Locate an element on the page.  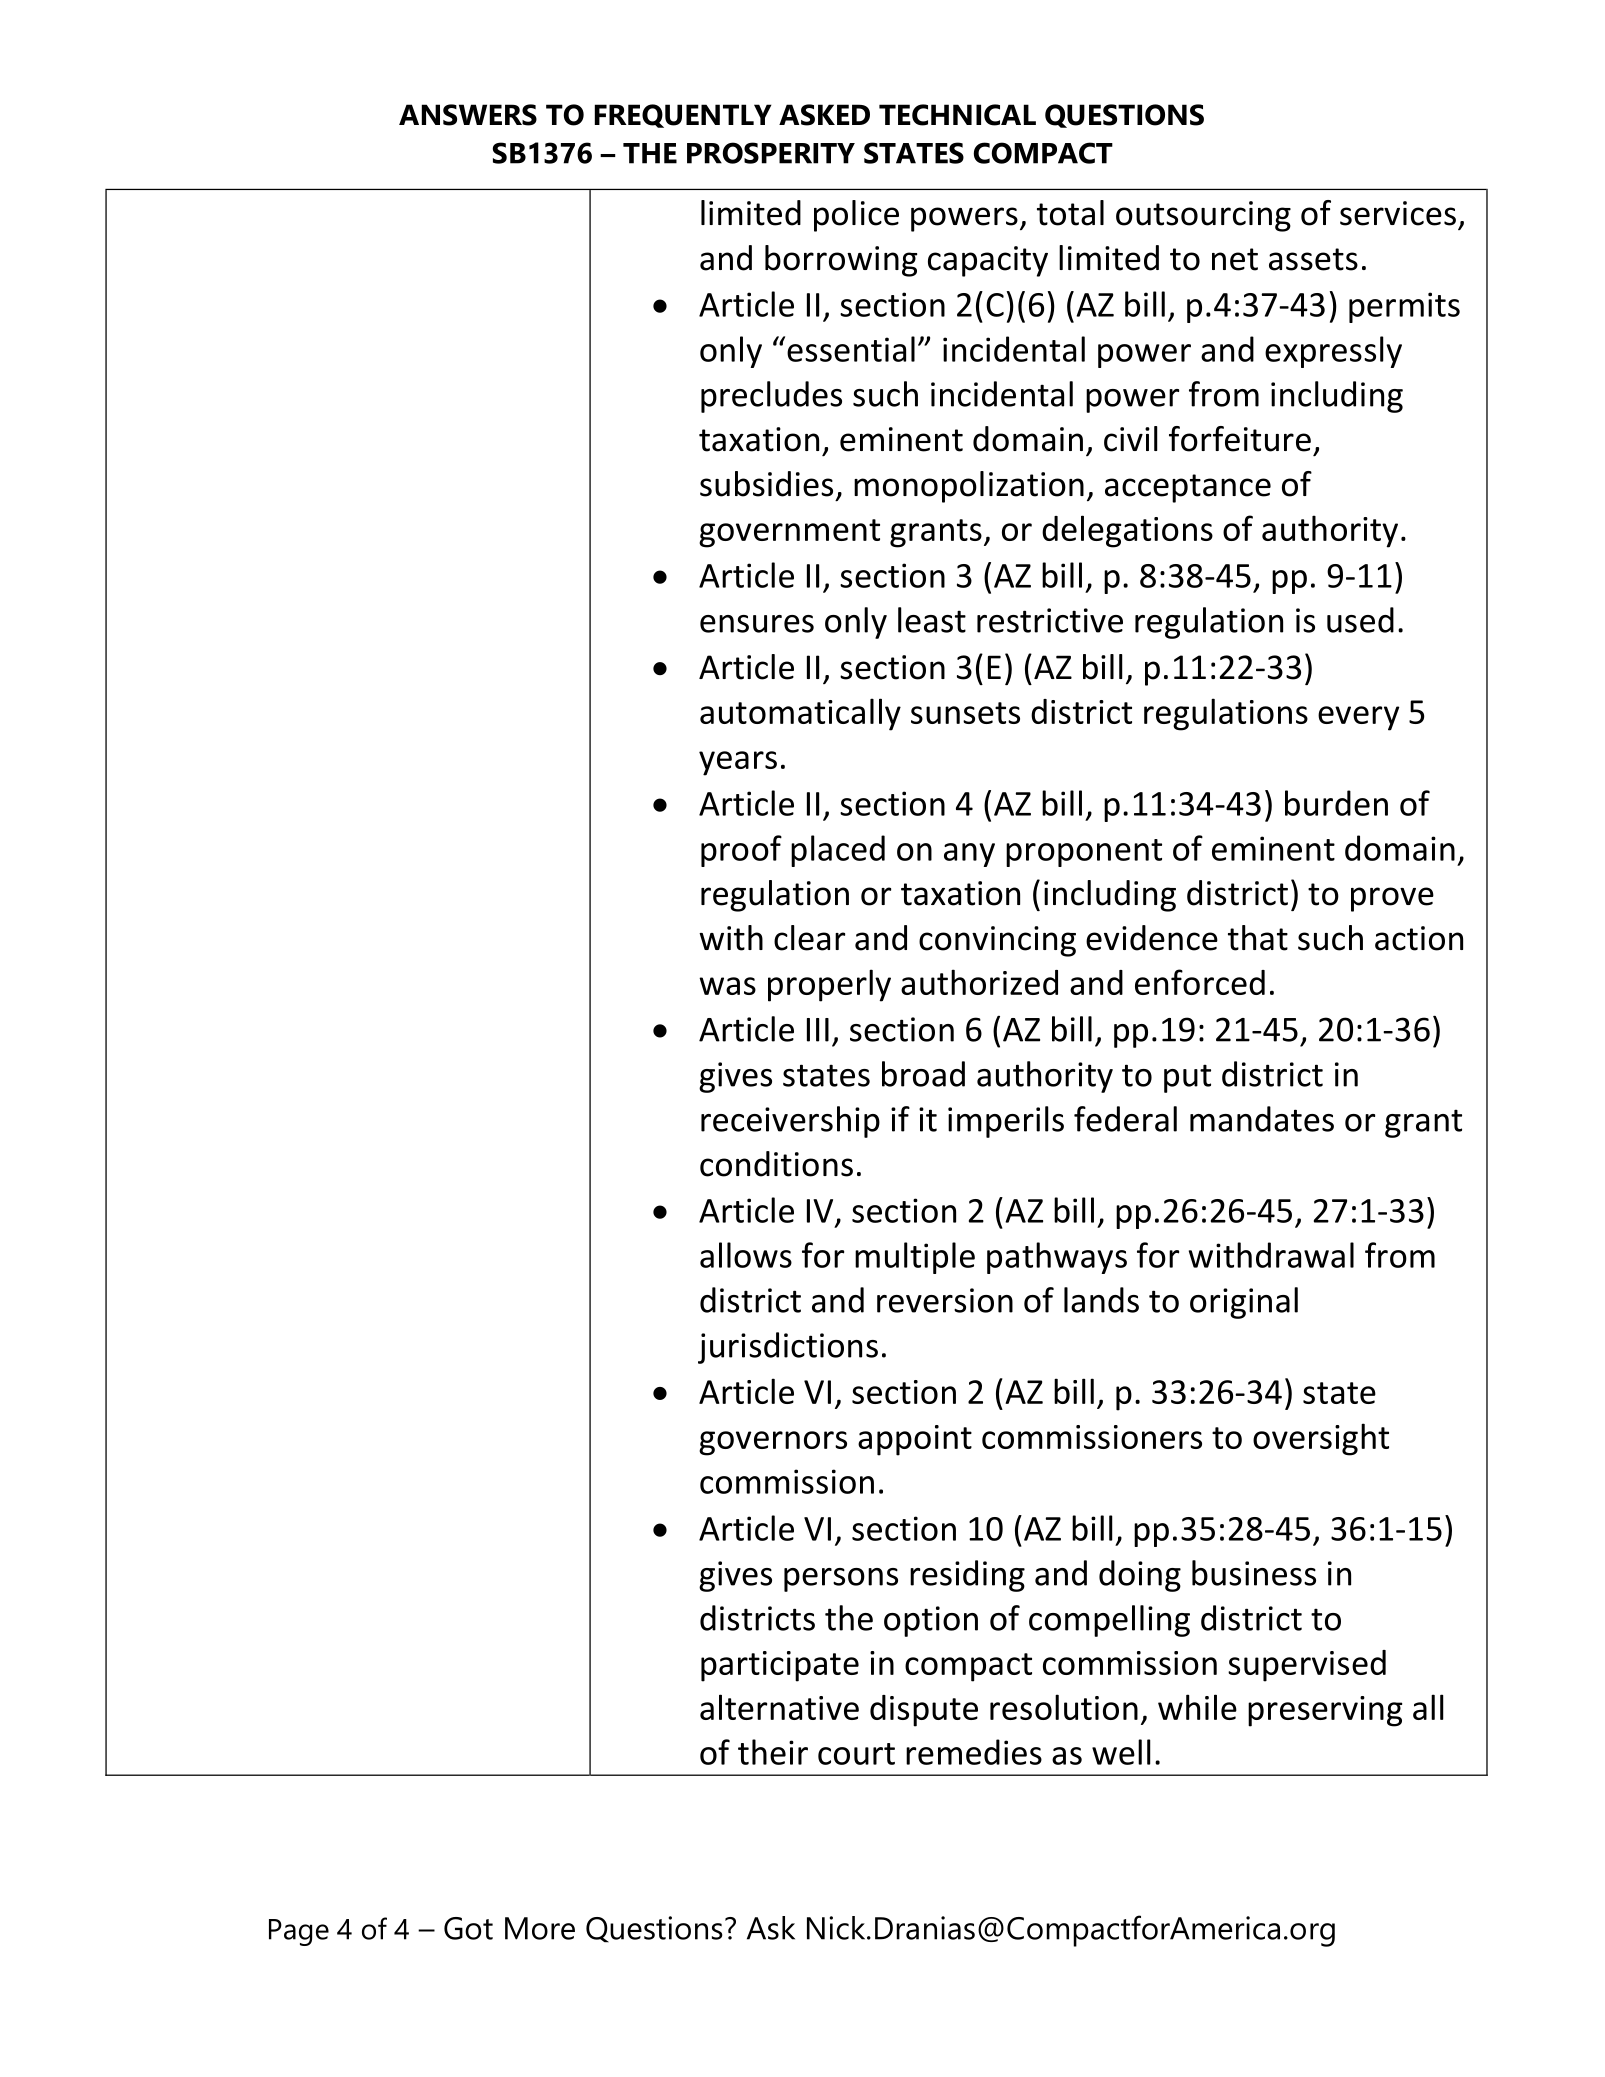
preserving is located at coordinates (1325, 1711).
